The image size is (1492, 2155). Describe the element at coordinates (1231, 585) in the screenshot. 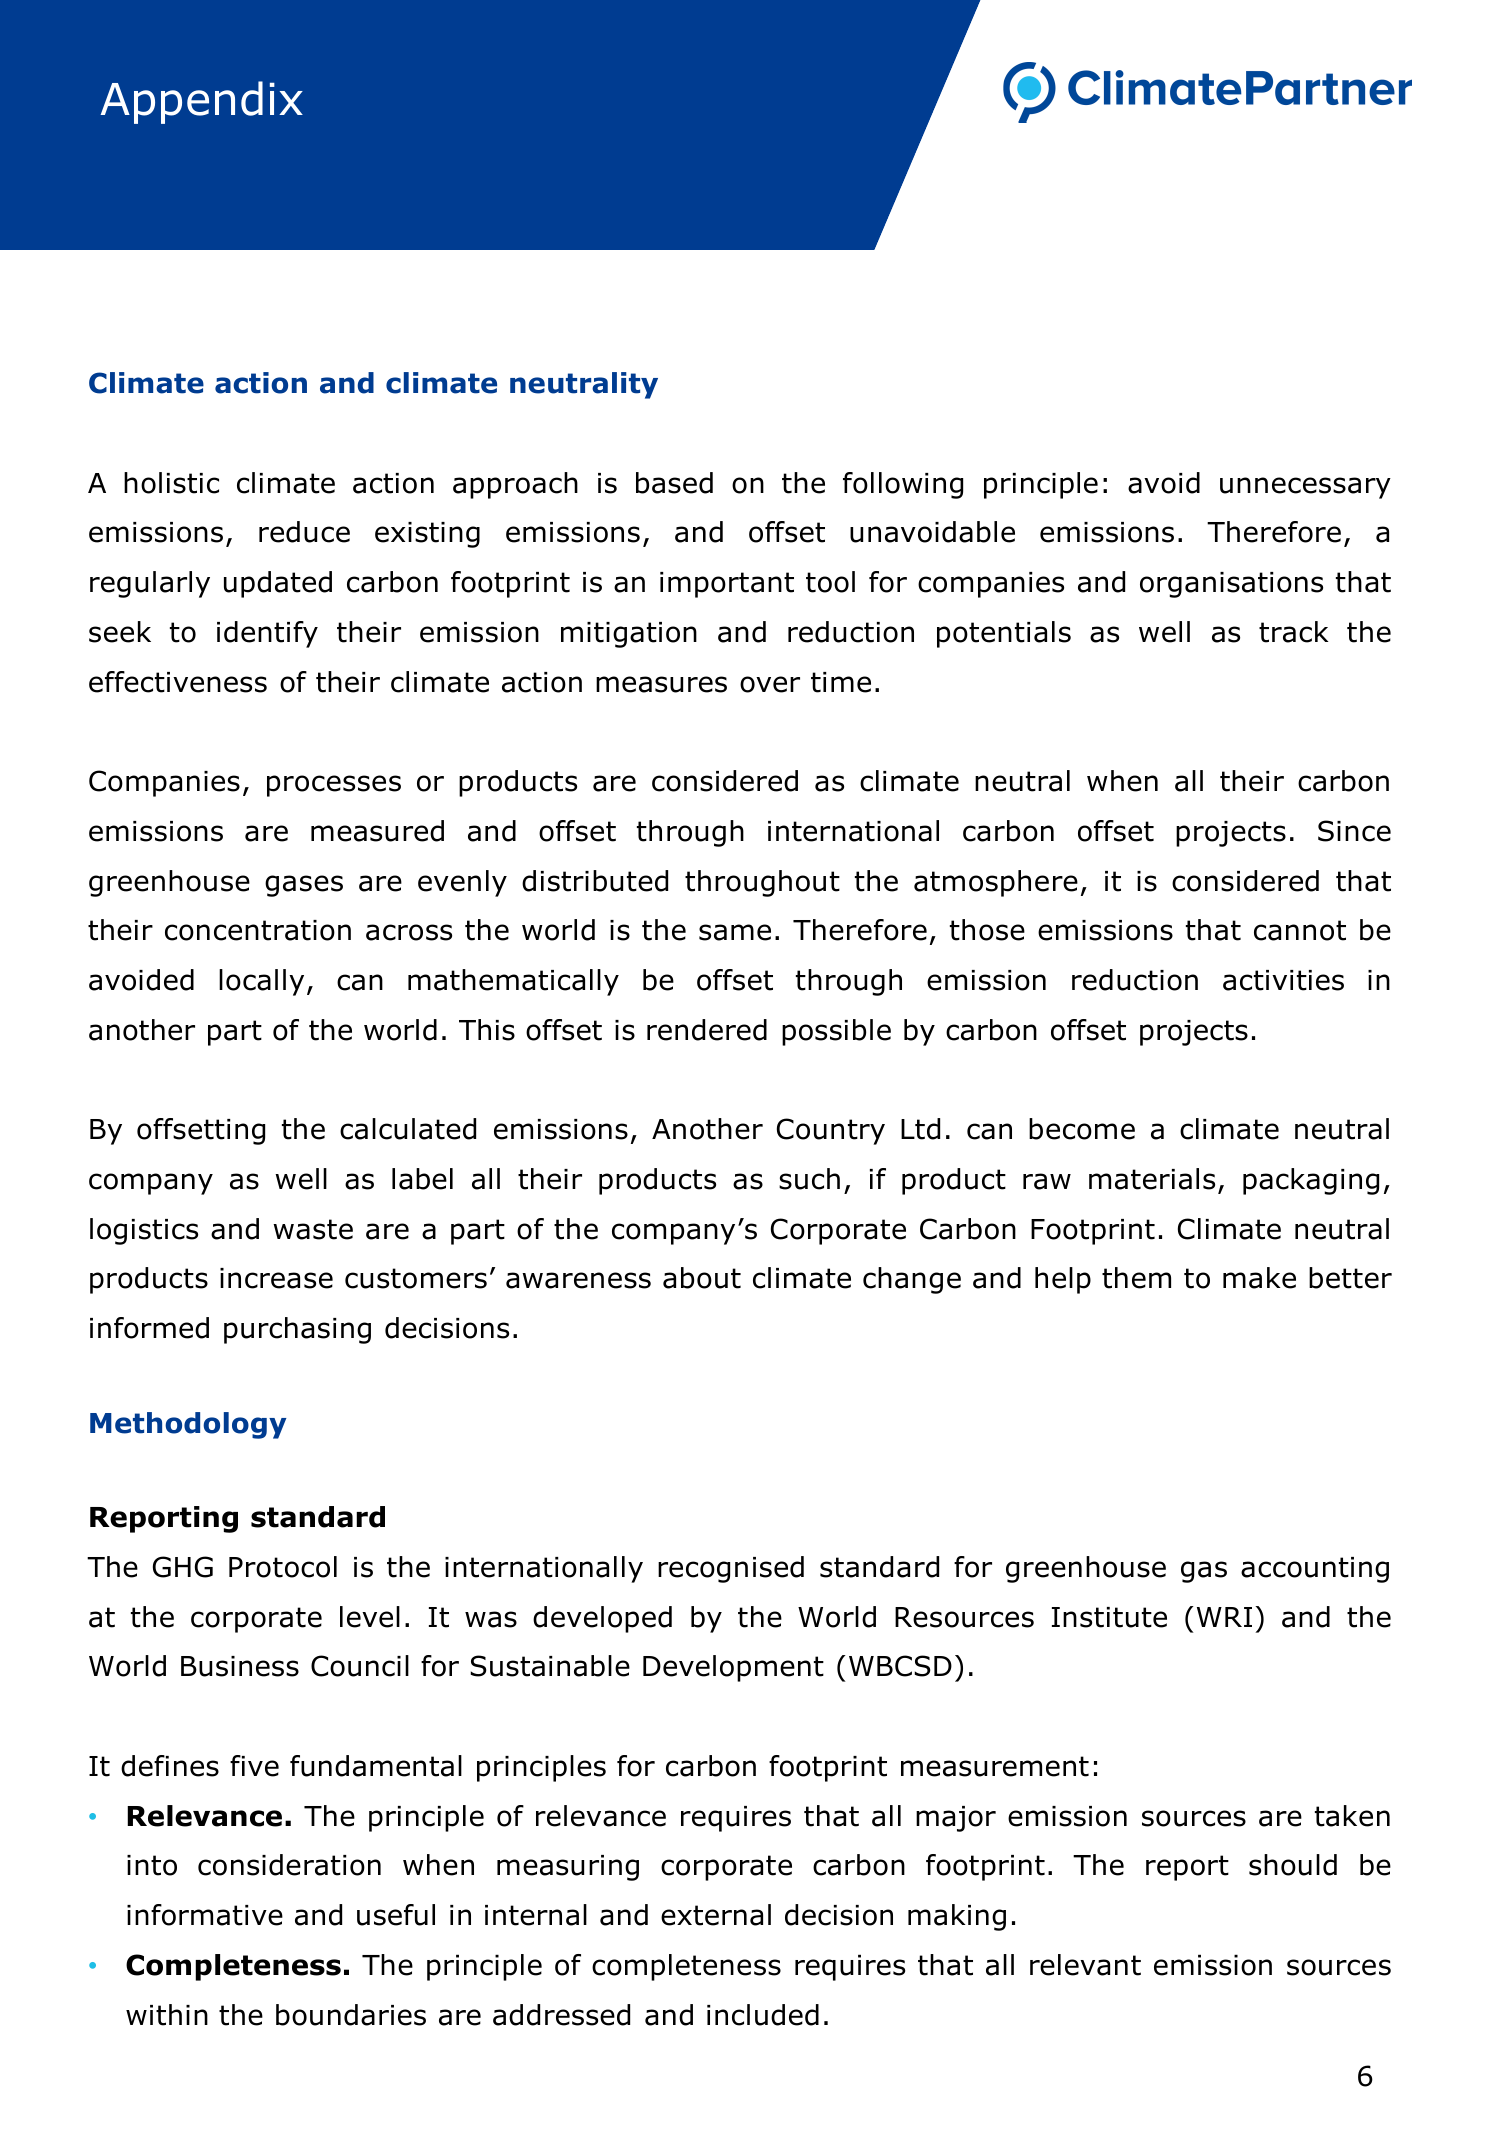

I see `organisations` at that location.
